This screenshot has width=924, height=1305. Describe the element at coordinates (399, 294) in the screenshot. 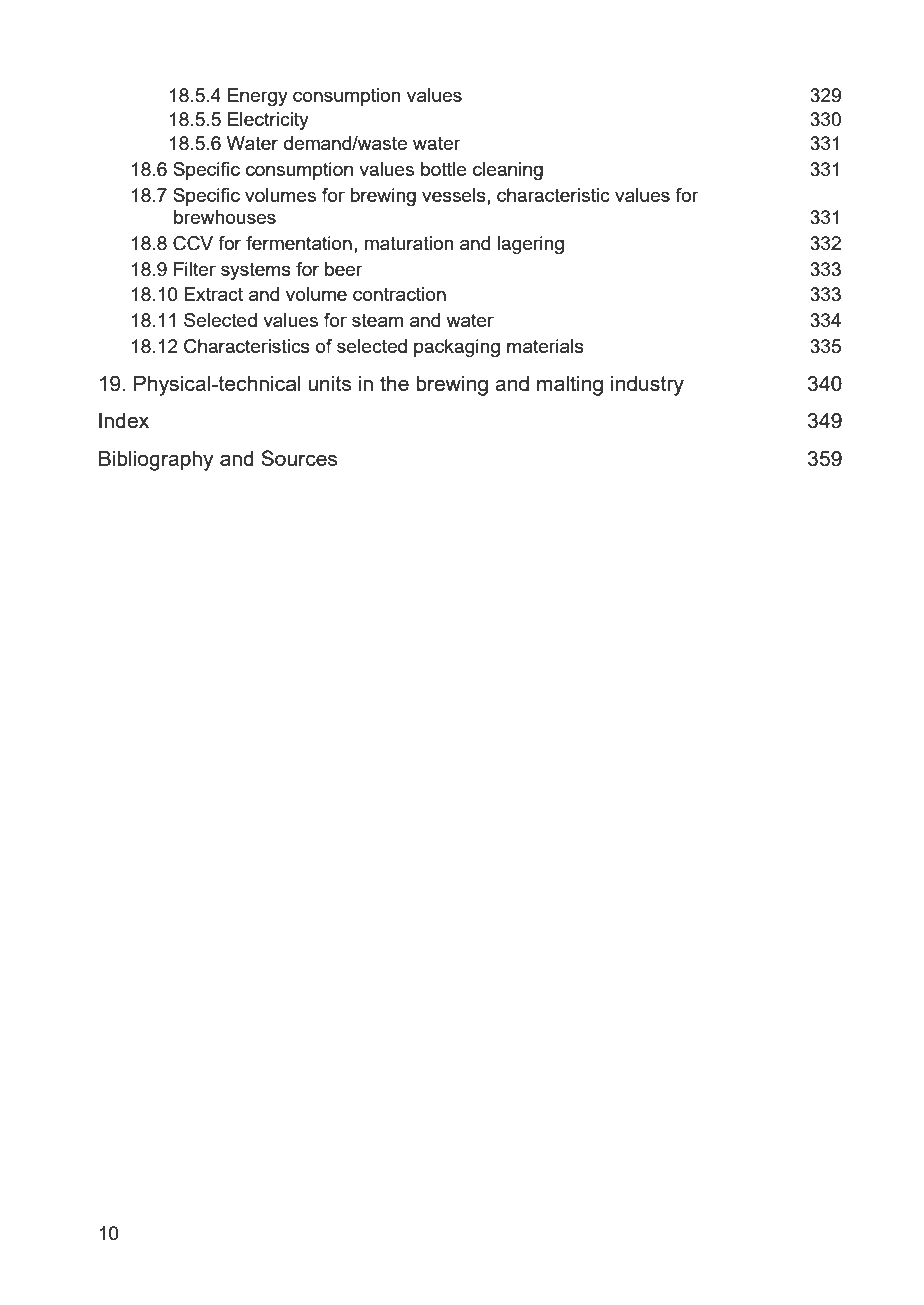

I see `contraction` at that location.
